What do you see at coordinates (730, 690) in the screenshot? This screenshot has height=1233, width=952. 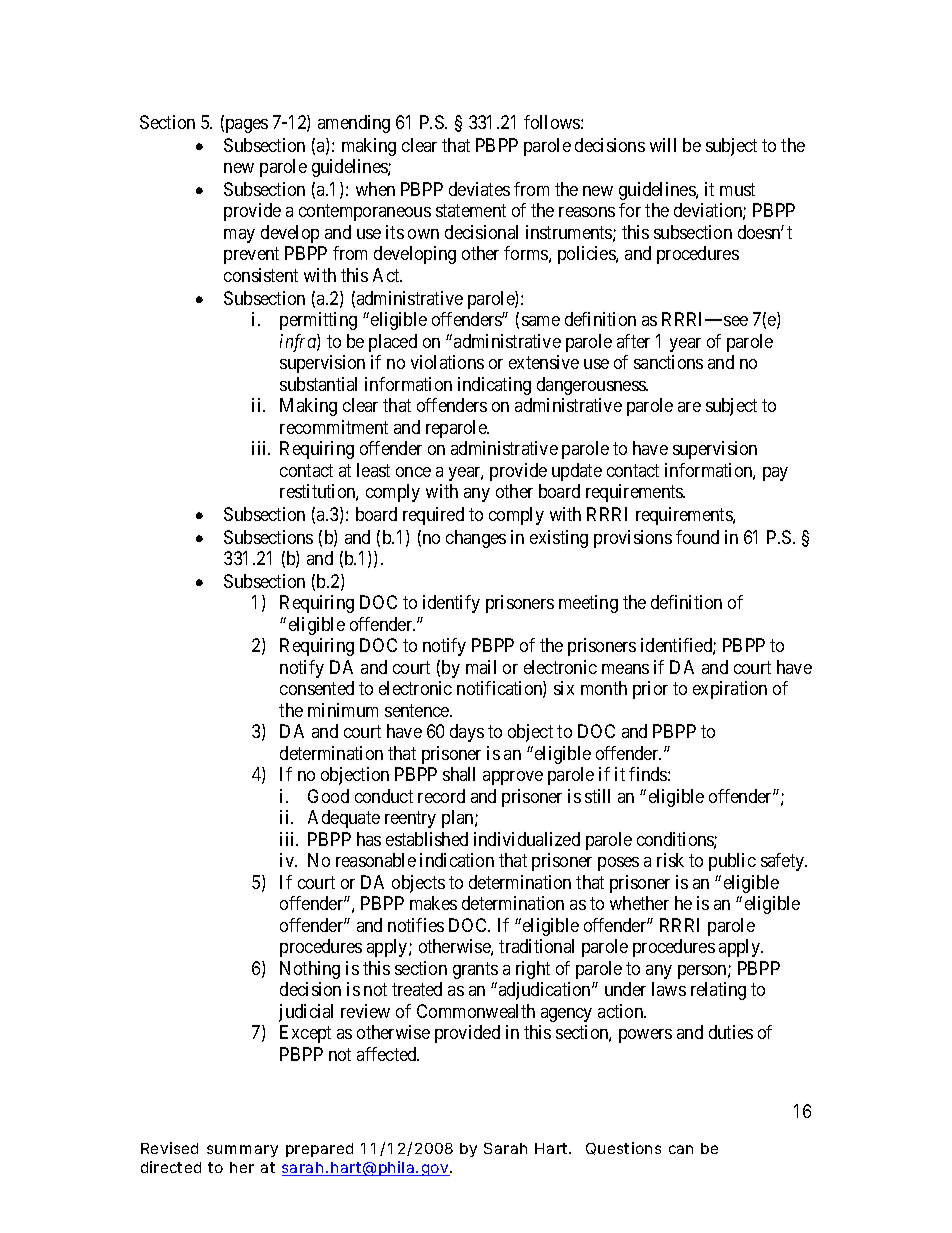 I see `expiration` at bounding box center [730, 690].
